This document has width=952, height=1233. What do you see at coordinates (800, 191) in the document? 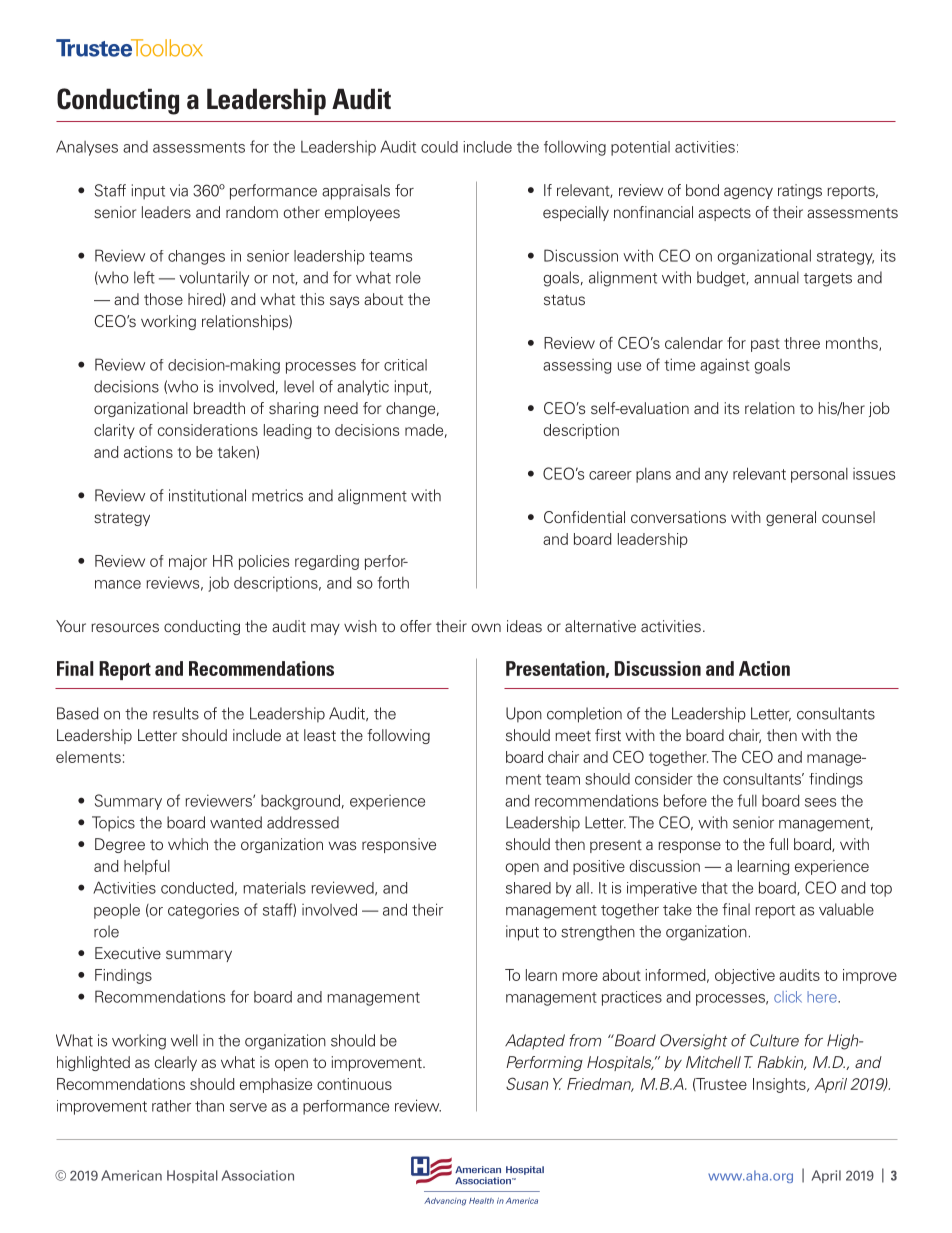
I see `ratings` at bounding box center [800, 191].
